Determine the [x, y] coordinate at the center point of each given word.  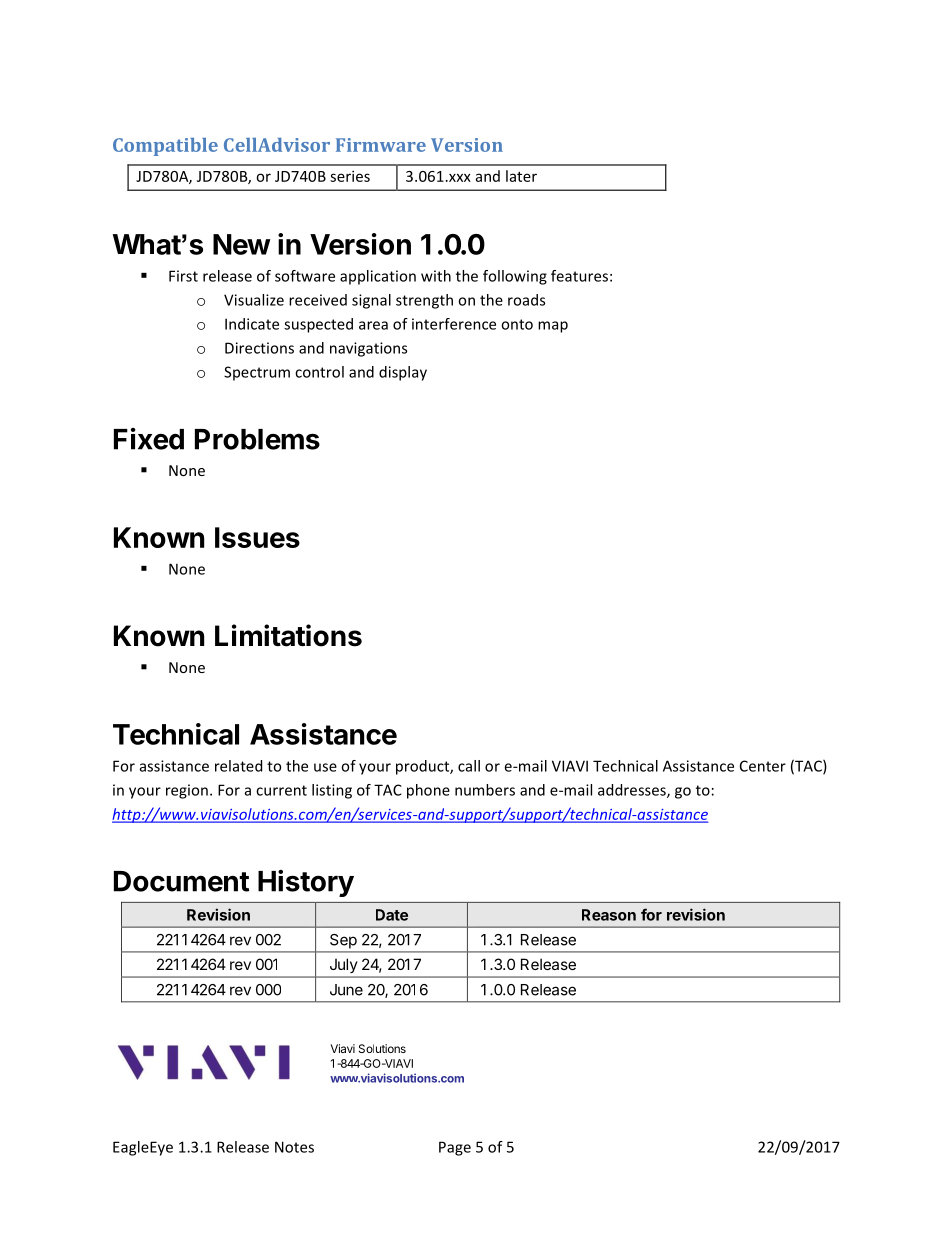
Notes [294, 1147]
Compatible [165, 147]
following [515, 277]
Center [763, 766]
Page [455, 1148]
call [469, 766]
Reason [609, 915]
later [521, 176]
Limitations [288, 635]
